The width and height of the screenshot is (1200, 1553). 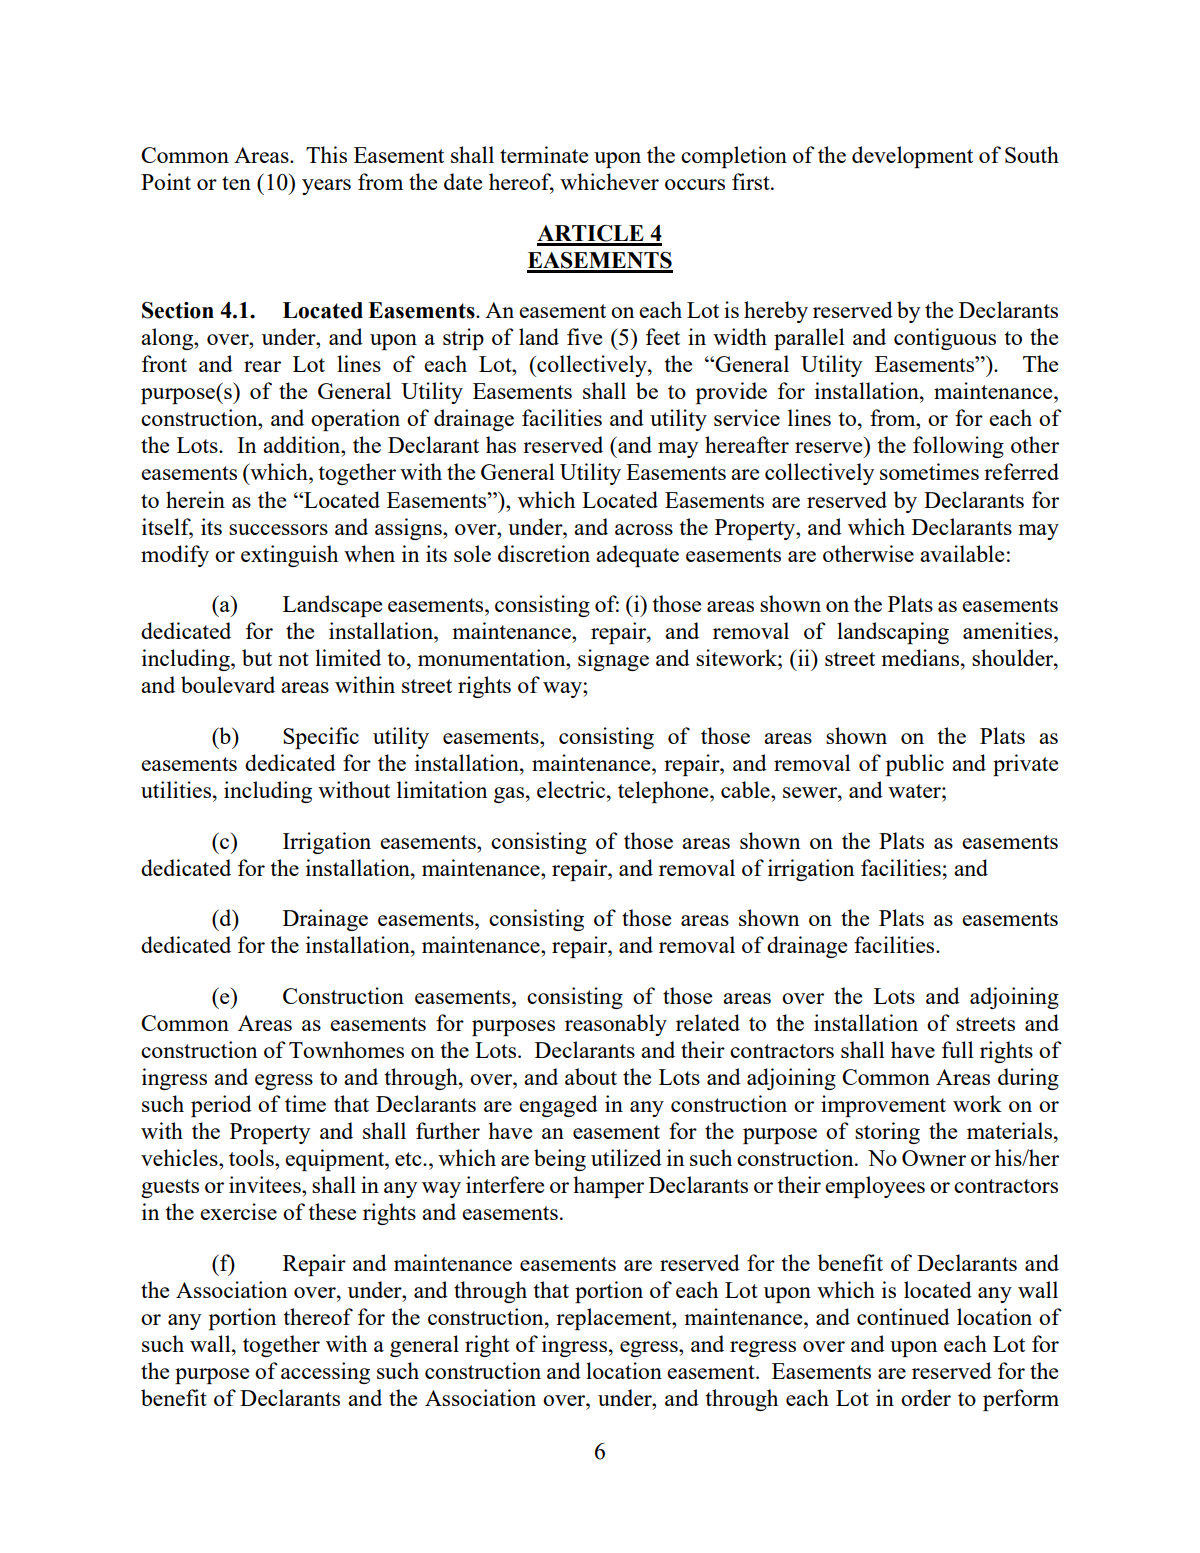 What do you see at coordinates (326, 187) in the screenshot?
I see `years` at bounding box center [326, 187].
